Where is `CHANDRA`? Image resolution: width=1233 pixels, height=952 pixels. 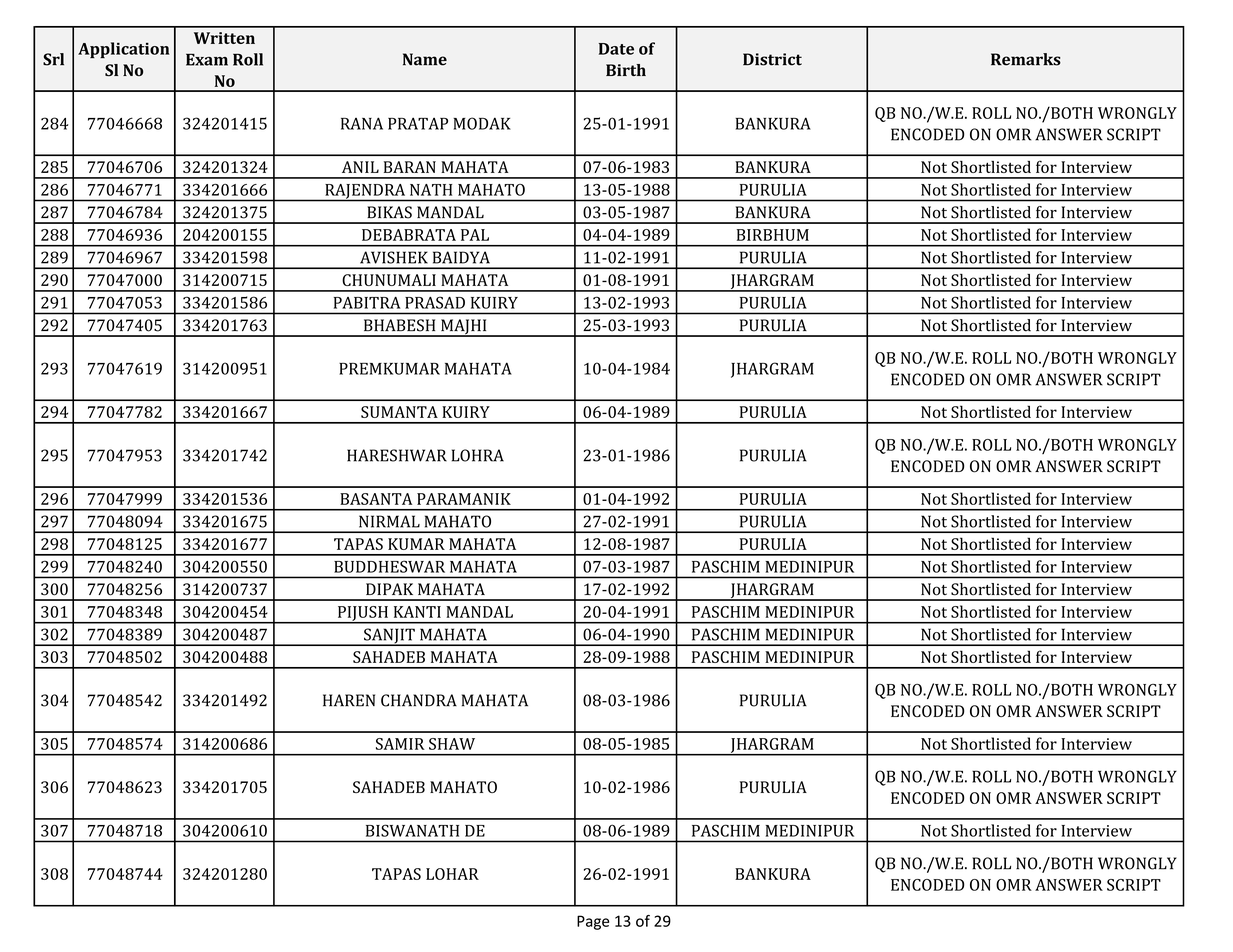
CHANDRA is located at coordinates (419, 700).
